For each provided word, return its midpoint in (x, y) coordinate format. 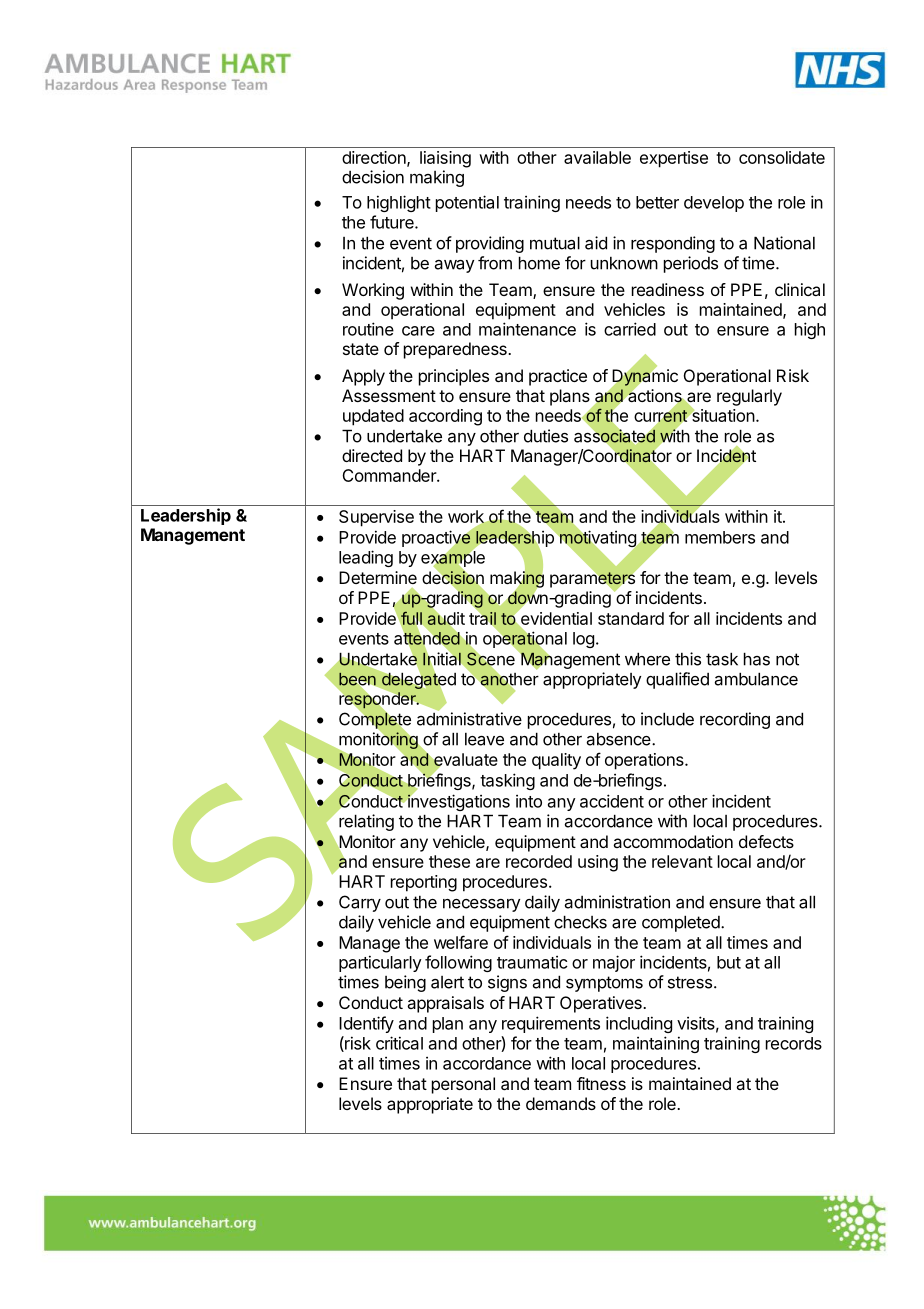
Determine (378, 577)
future (393, 222)
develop (714, 204)
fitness (601, 1083)
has (757, 659)
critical (399, 1043)
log (583, 640)
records (794, 1043)
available (597, 157)
